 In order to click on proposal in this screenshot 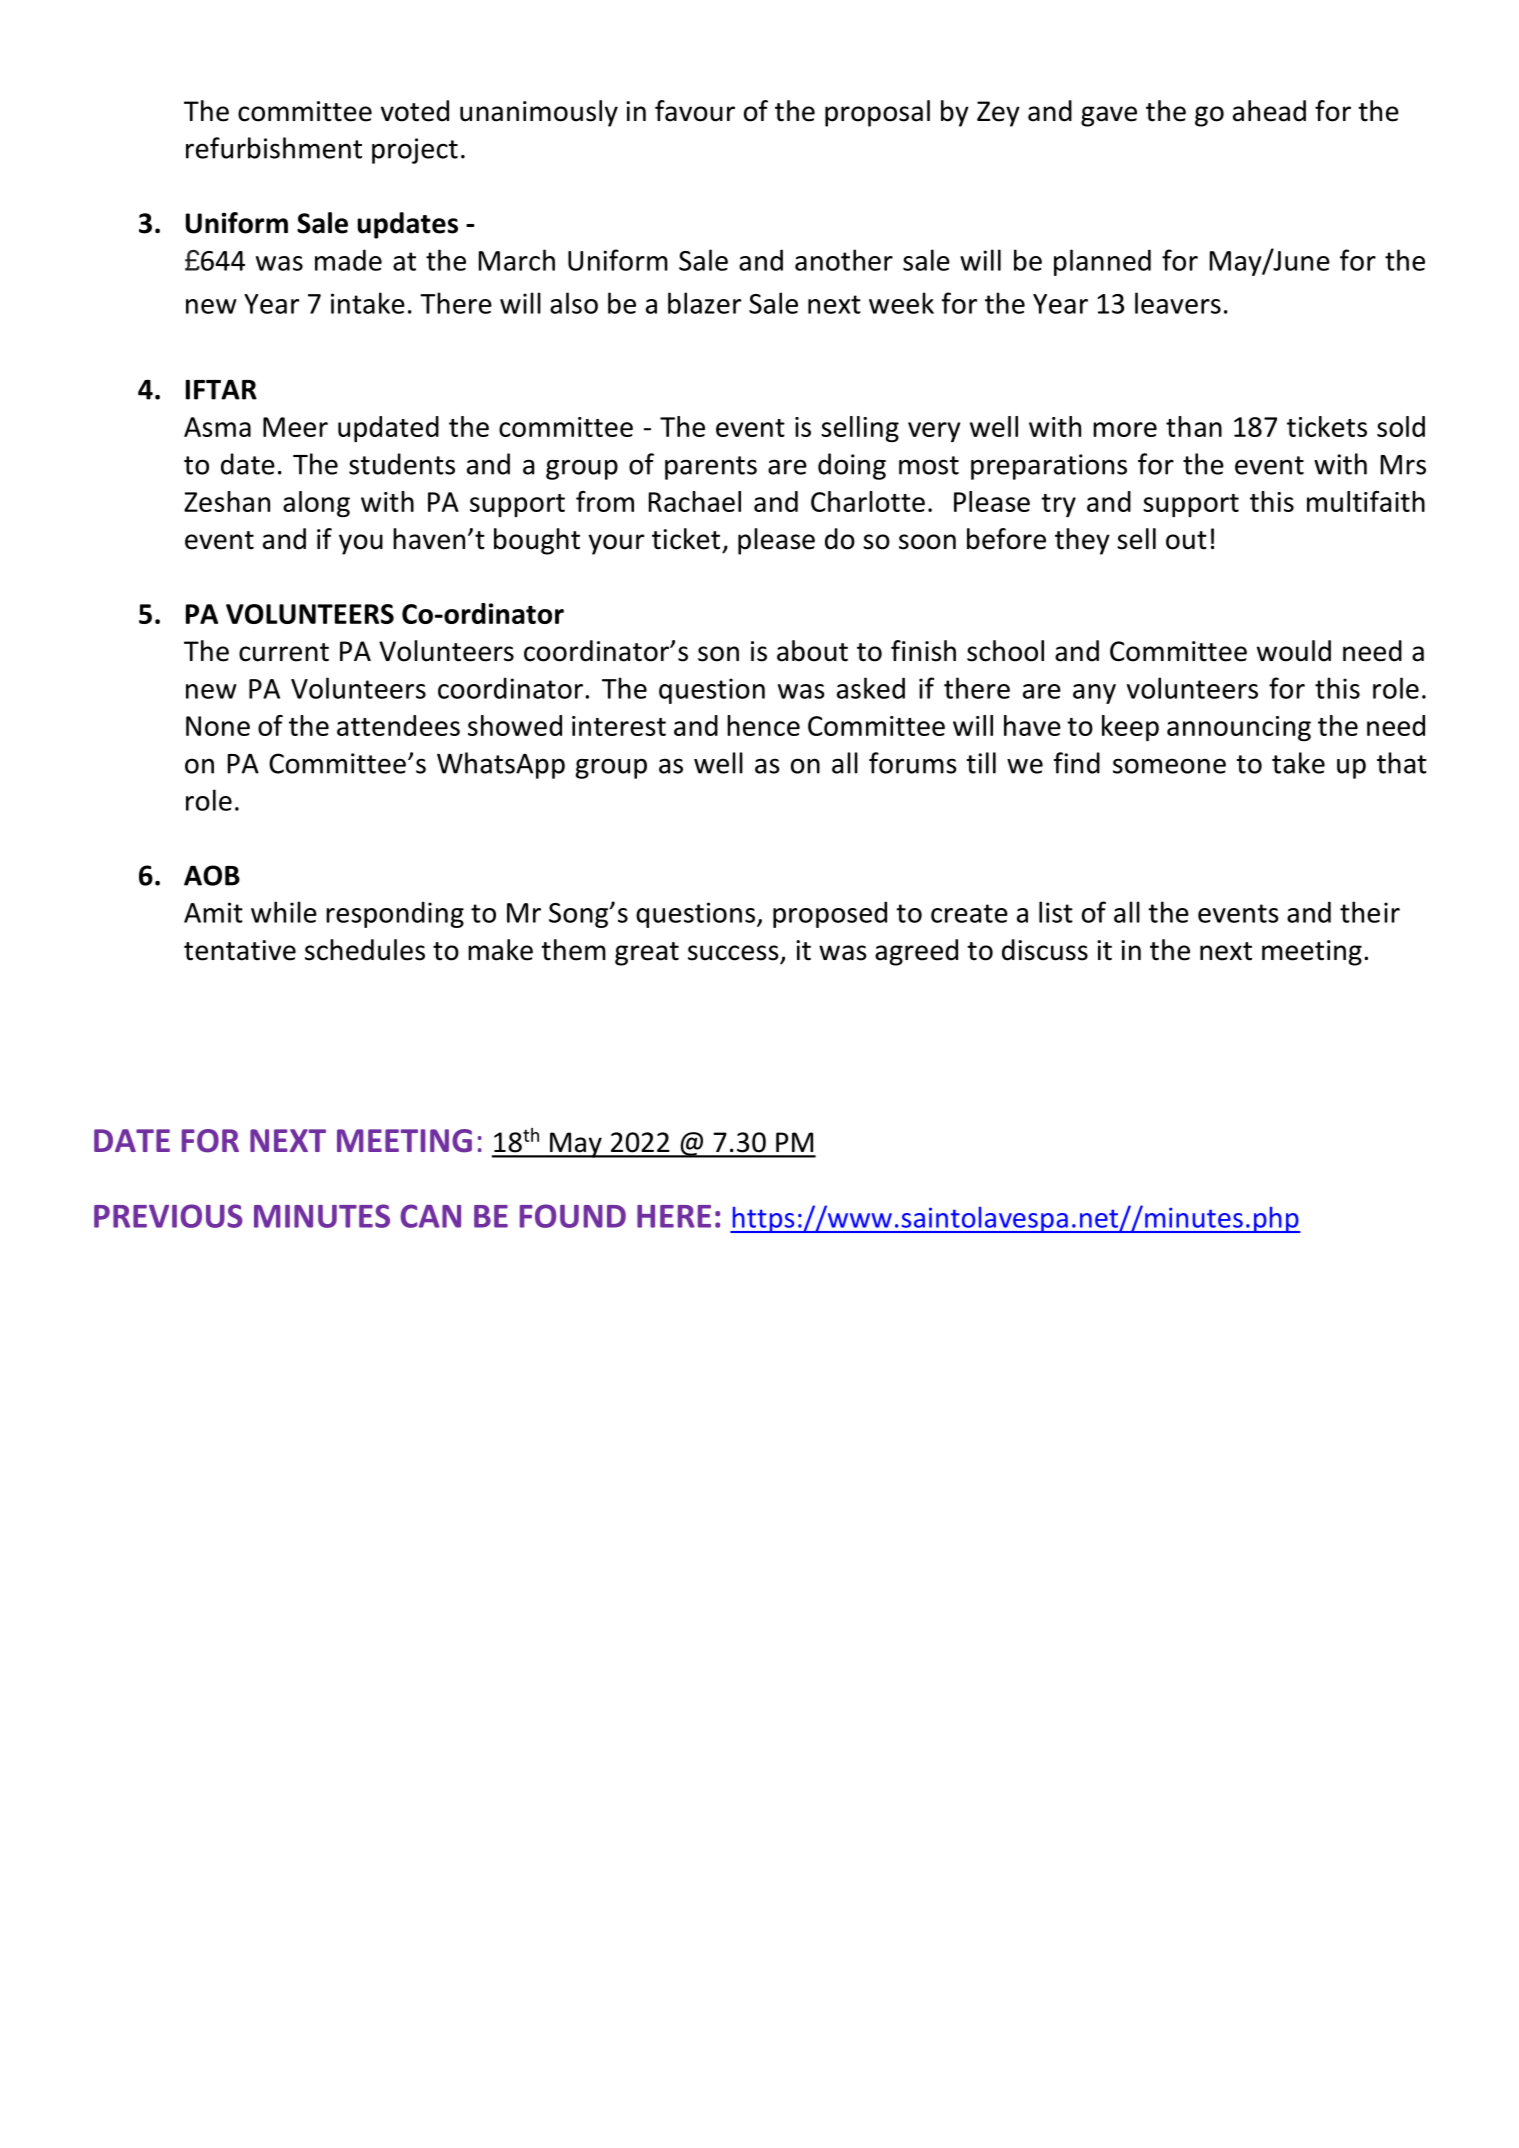, I will do `click(877, 113)`.
